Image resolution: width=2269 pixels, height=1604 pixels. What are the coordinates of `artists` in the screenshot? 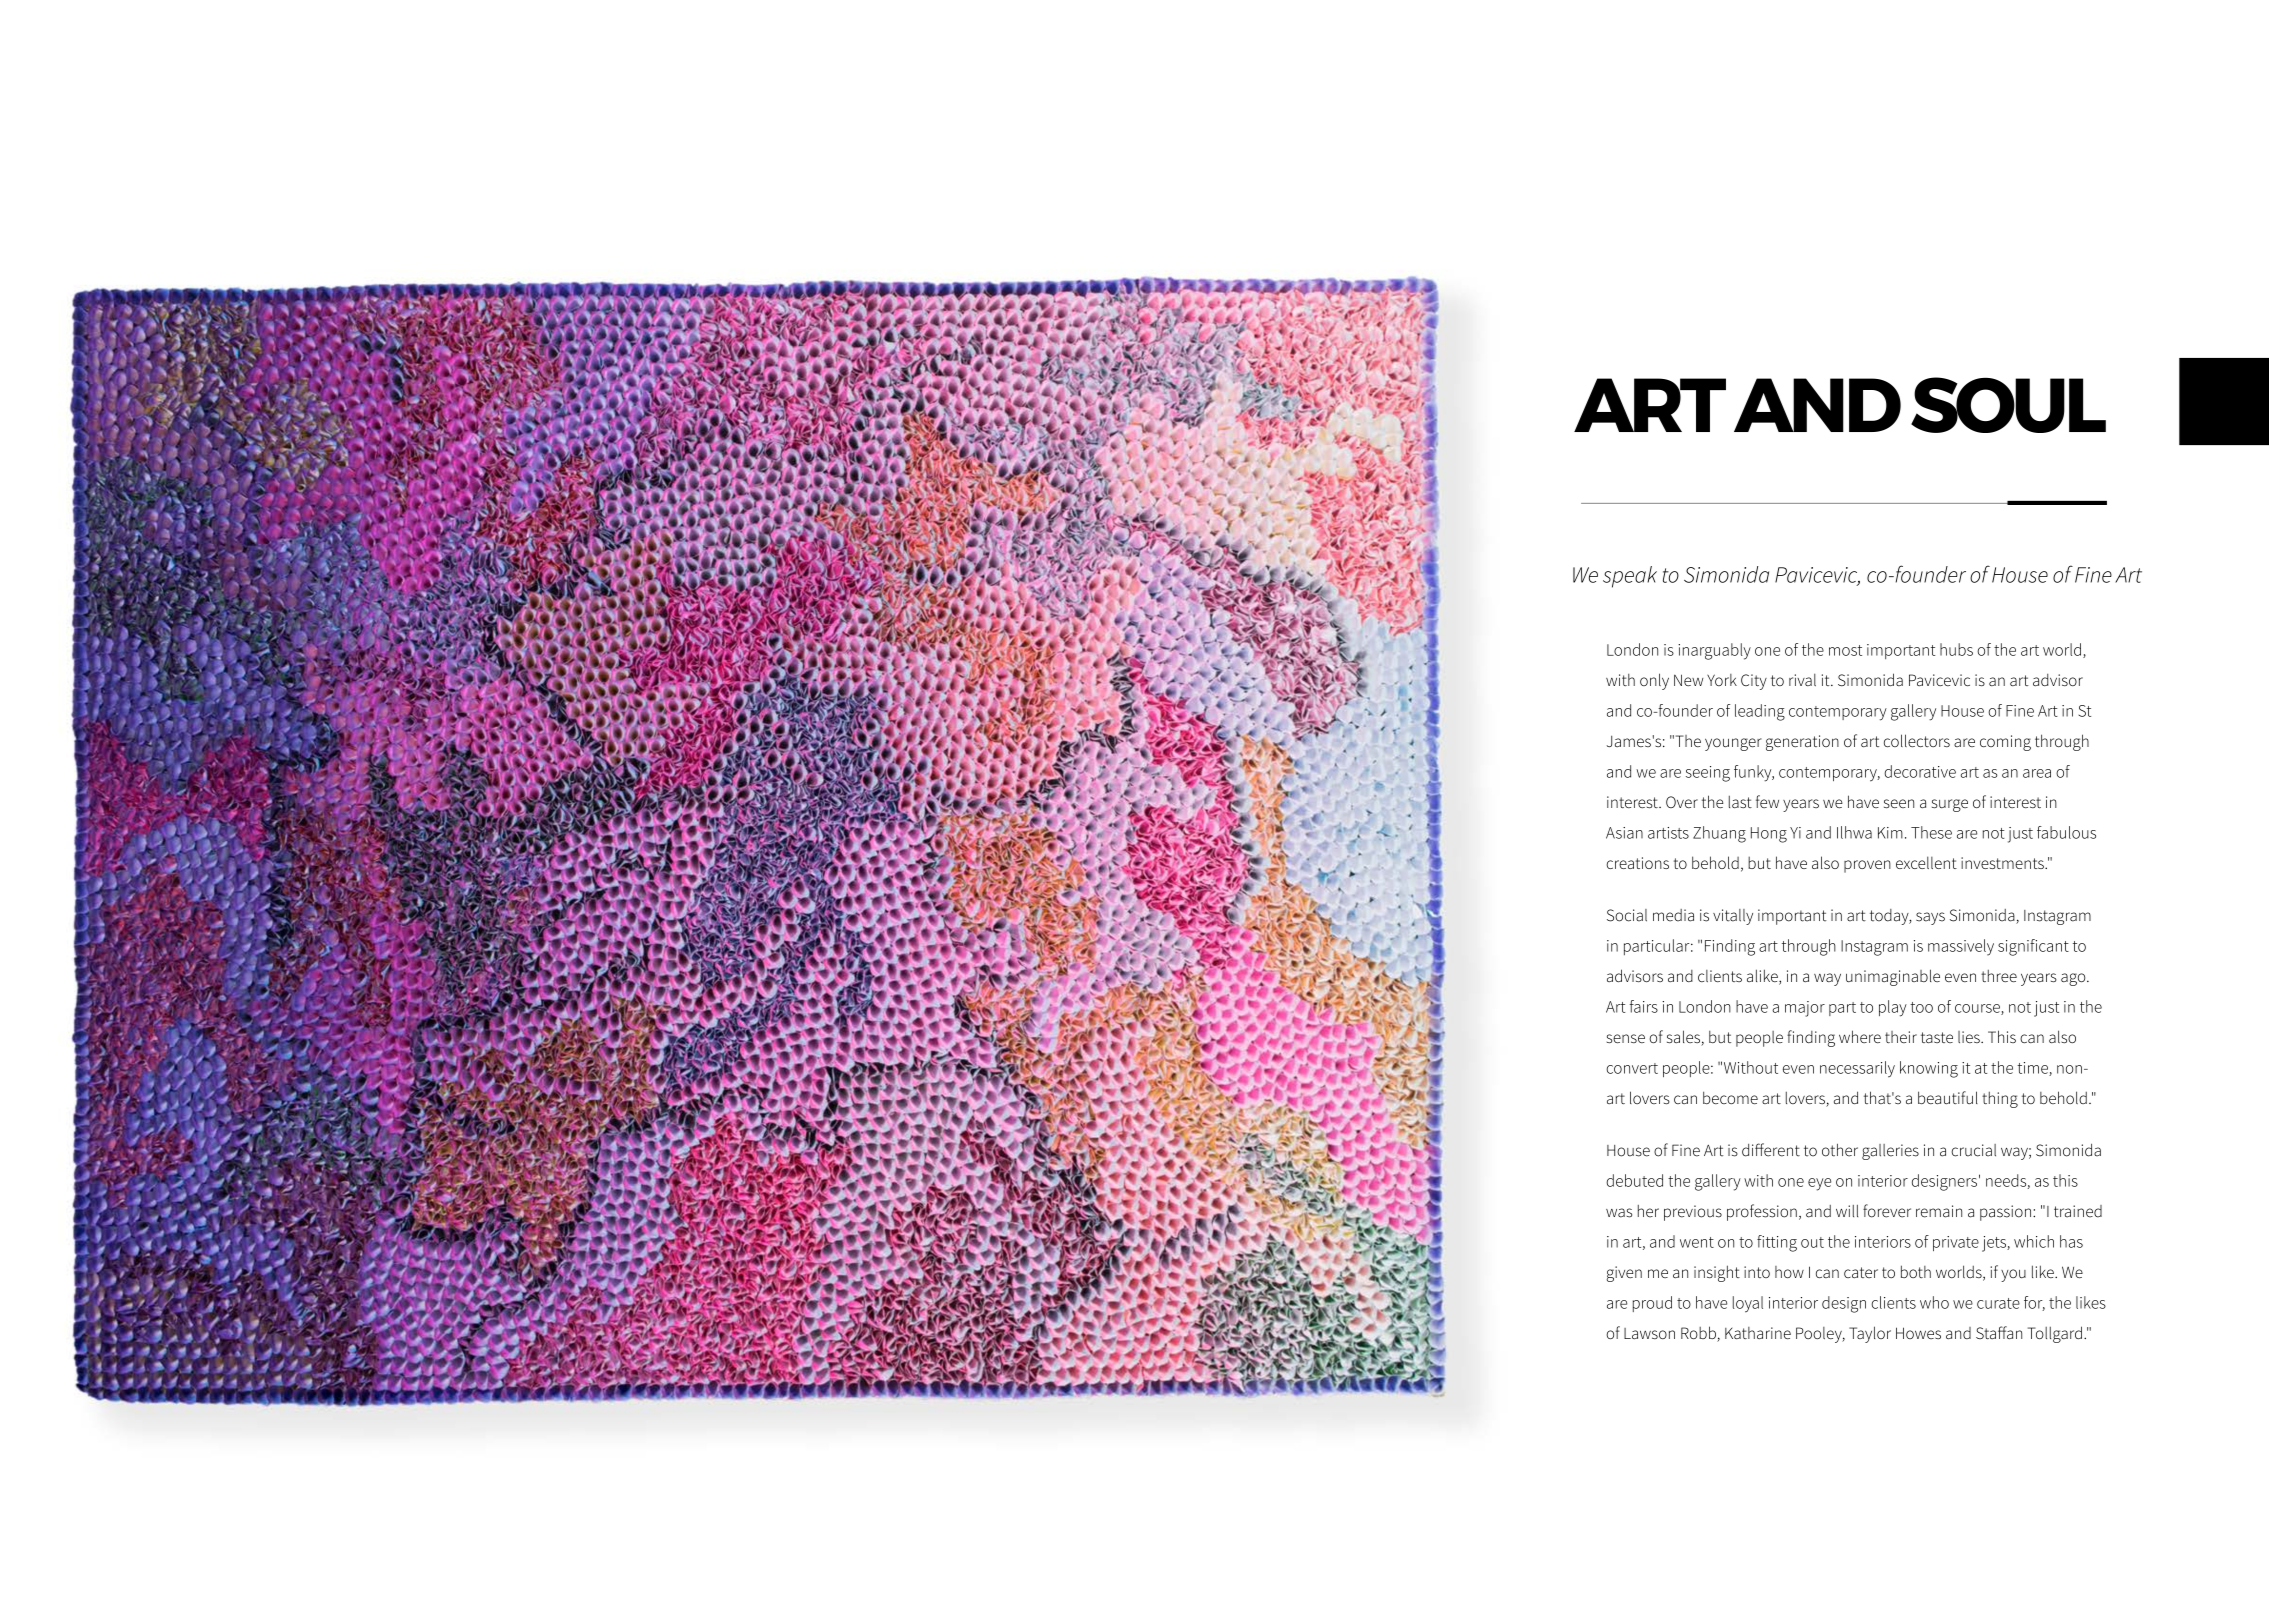 It's located at (1668, 833).
